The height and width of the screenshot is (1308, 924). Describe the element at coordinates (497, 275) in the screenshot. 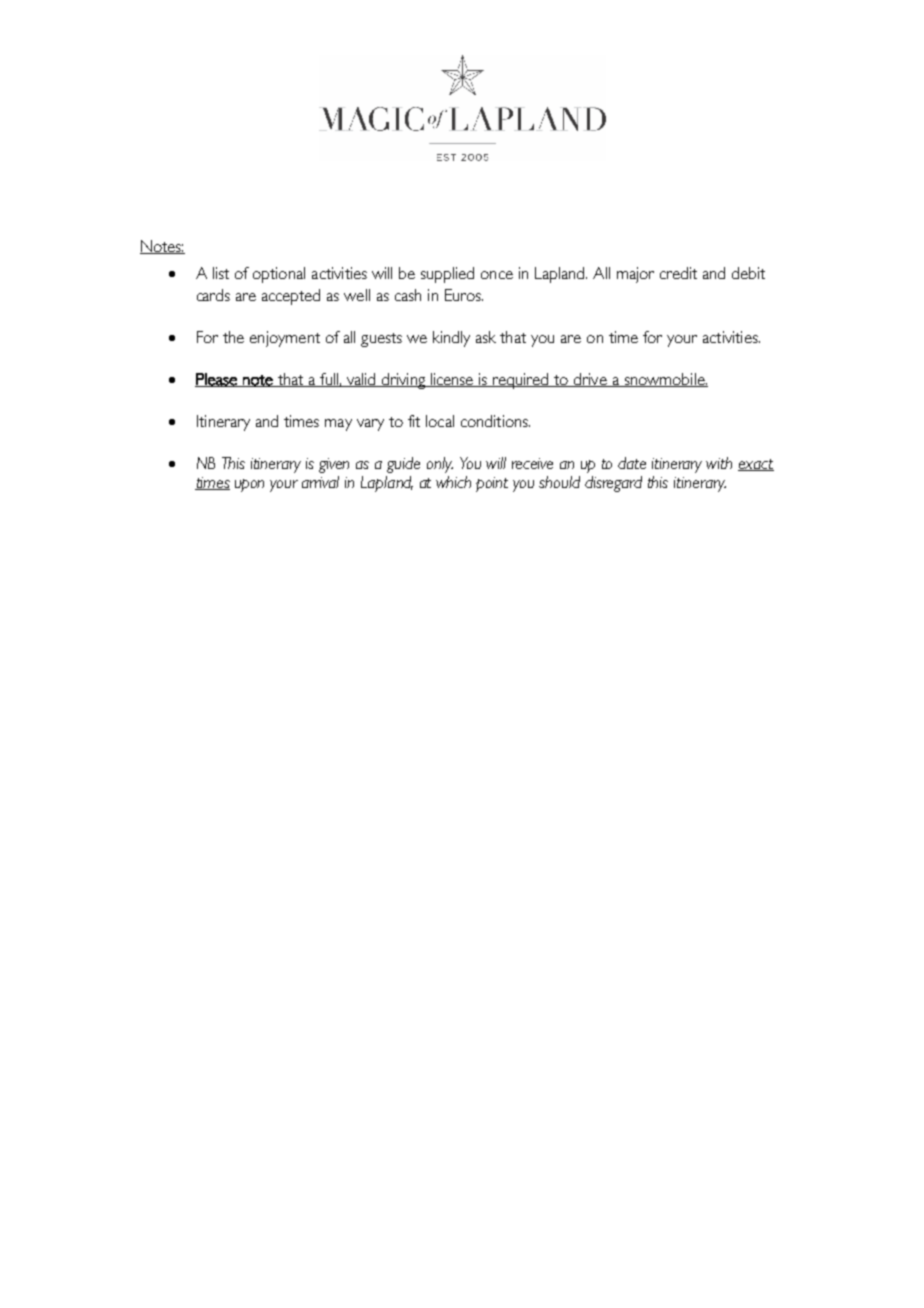

I see `once` at that location.
